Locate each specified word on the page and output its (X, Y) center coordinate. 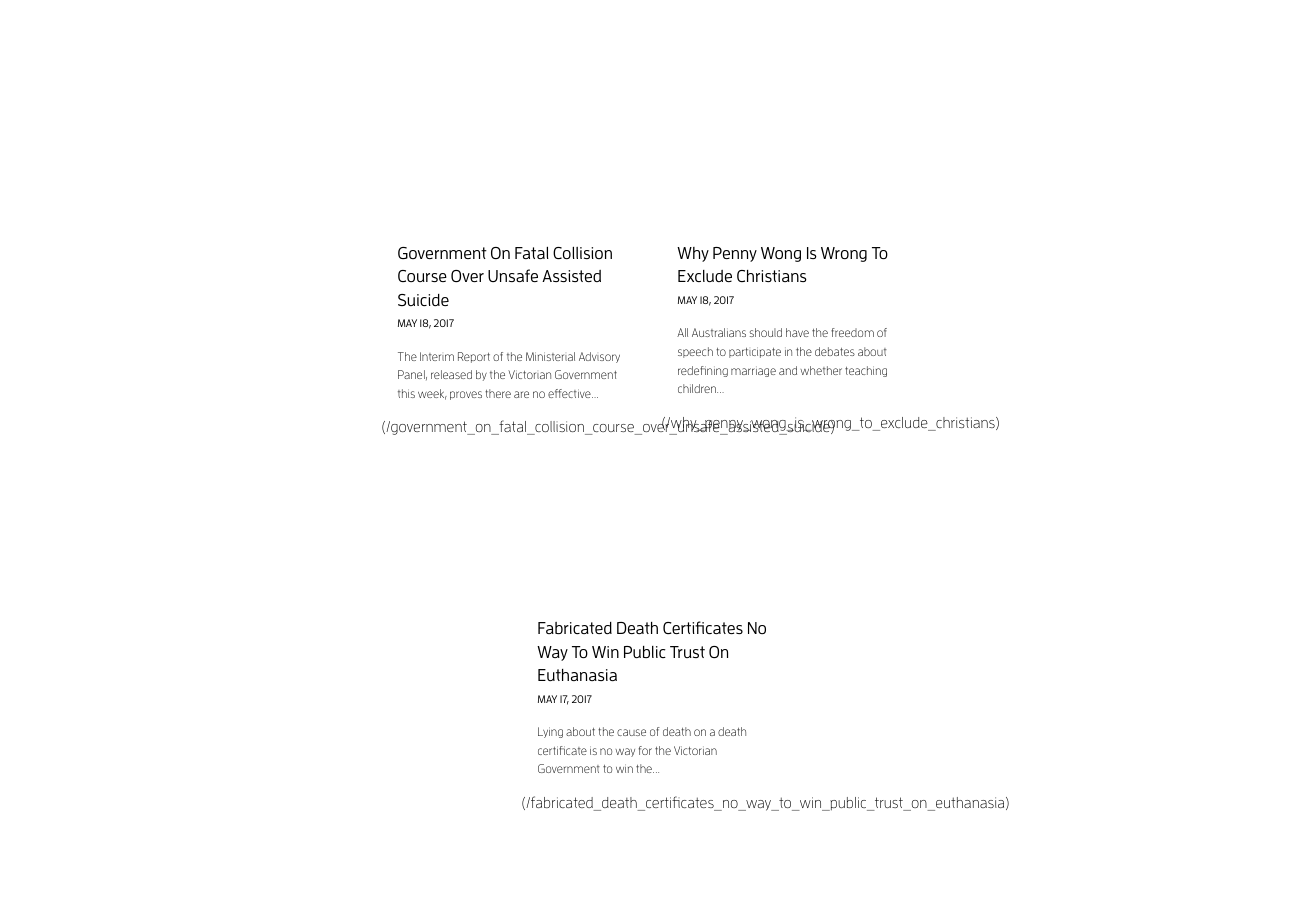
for (645, 750)
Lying (550, 732)
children (698, 388)
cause (631, 732)
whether (821, 370)
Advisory (599, 357)
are (521, 394)
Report (474, 357)
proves (466, 395)
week (432, 394)
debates (835, 351)
